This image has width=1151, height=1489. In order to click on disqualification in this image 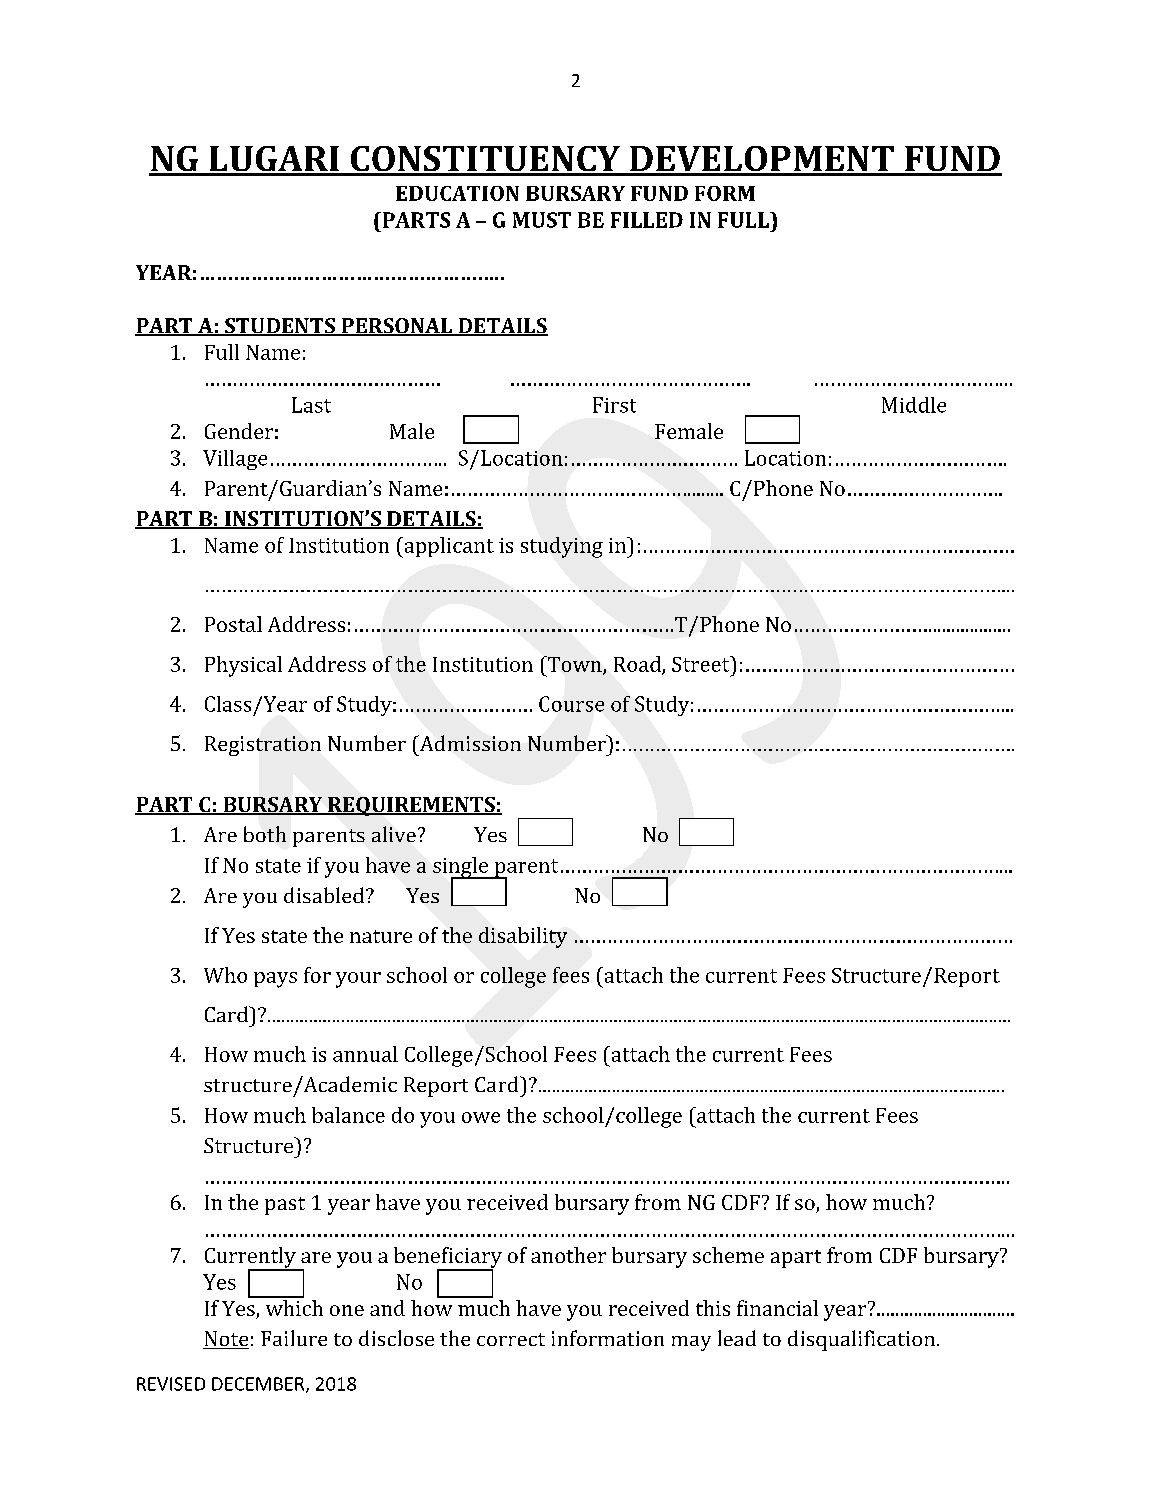, I will do `click(863, 1340)`.
